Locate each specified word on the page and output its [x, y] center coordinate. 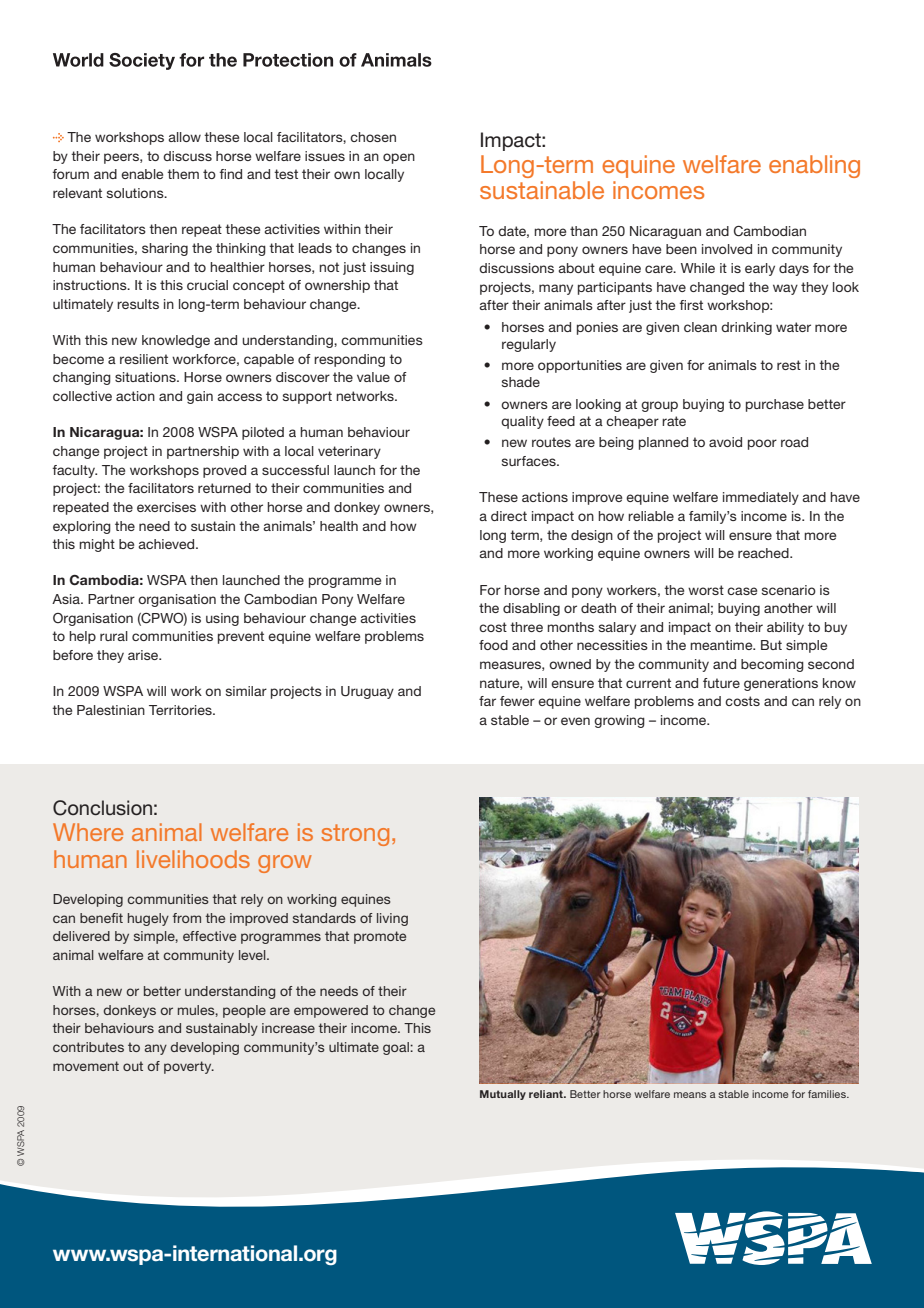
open [399, 158]
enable [142, 174]
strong [355, 835]
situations [146, 377]
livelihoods [193, 859]
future [721, 683]
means [690, 1095]
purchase [775, 405]
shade [521, 382]
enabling [814, 166]
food [493, 645]
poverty [189, 1067]
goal [397, 1048]
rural [114, 636]
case [742, 591]
